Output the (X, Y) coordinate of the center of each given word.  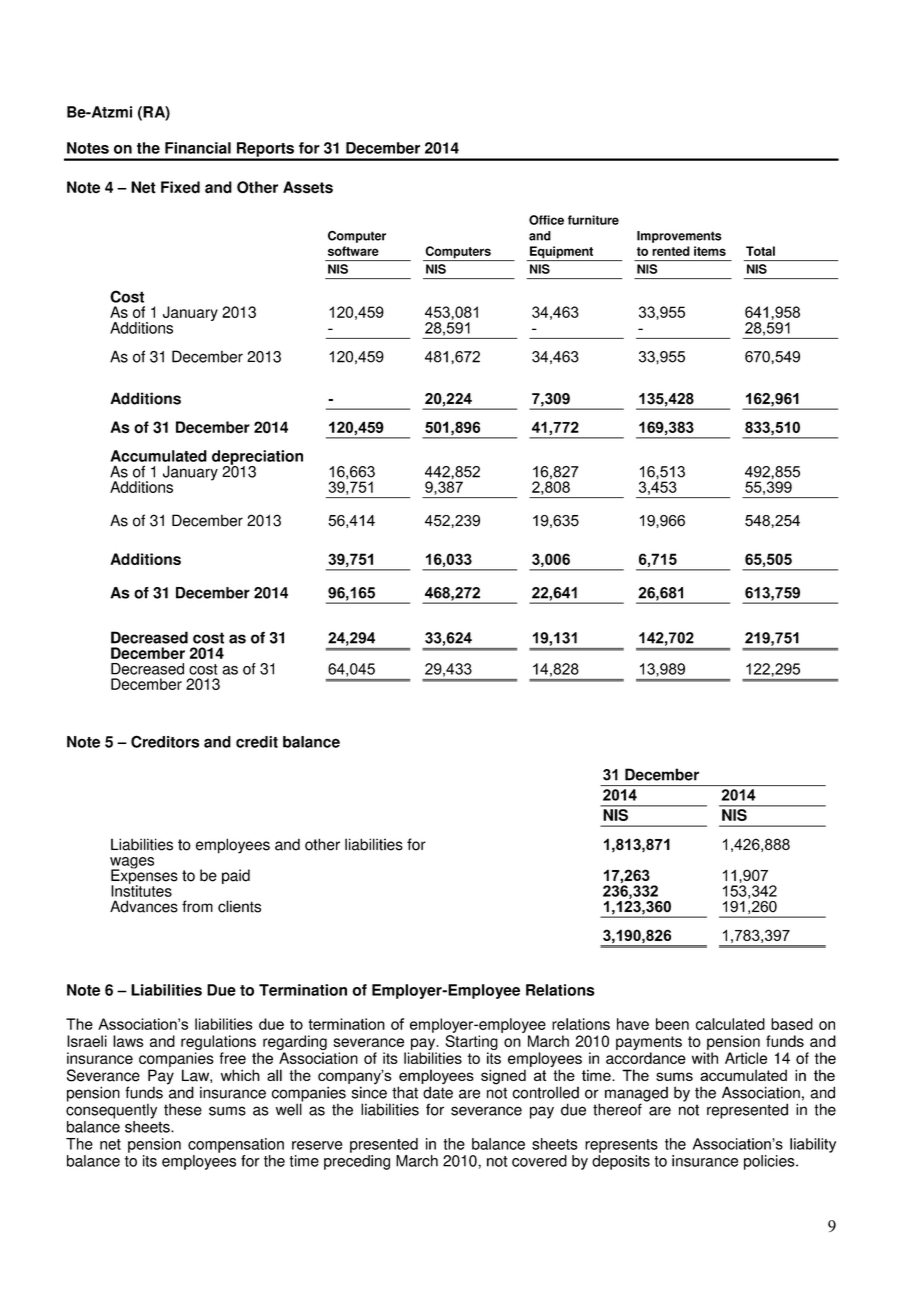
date (438, 1091)
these (183, 1109)
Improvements (679, 237)
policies (770, 1162)
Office (546, 220)
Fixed (180, 187)
